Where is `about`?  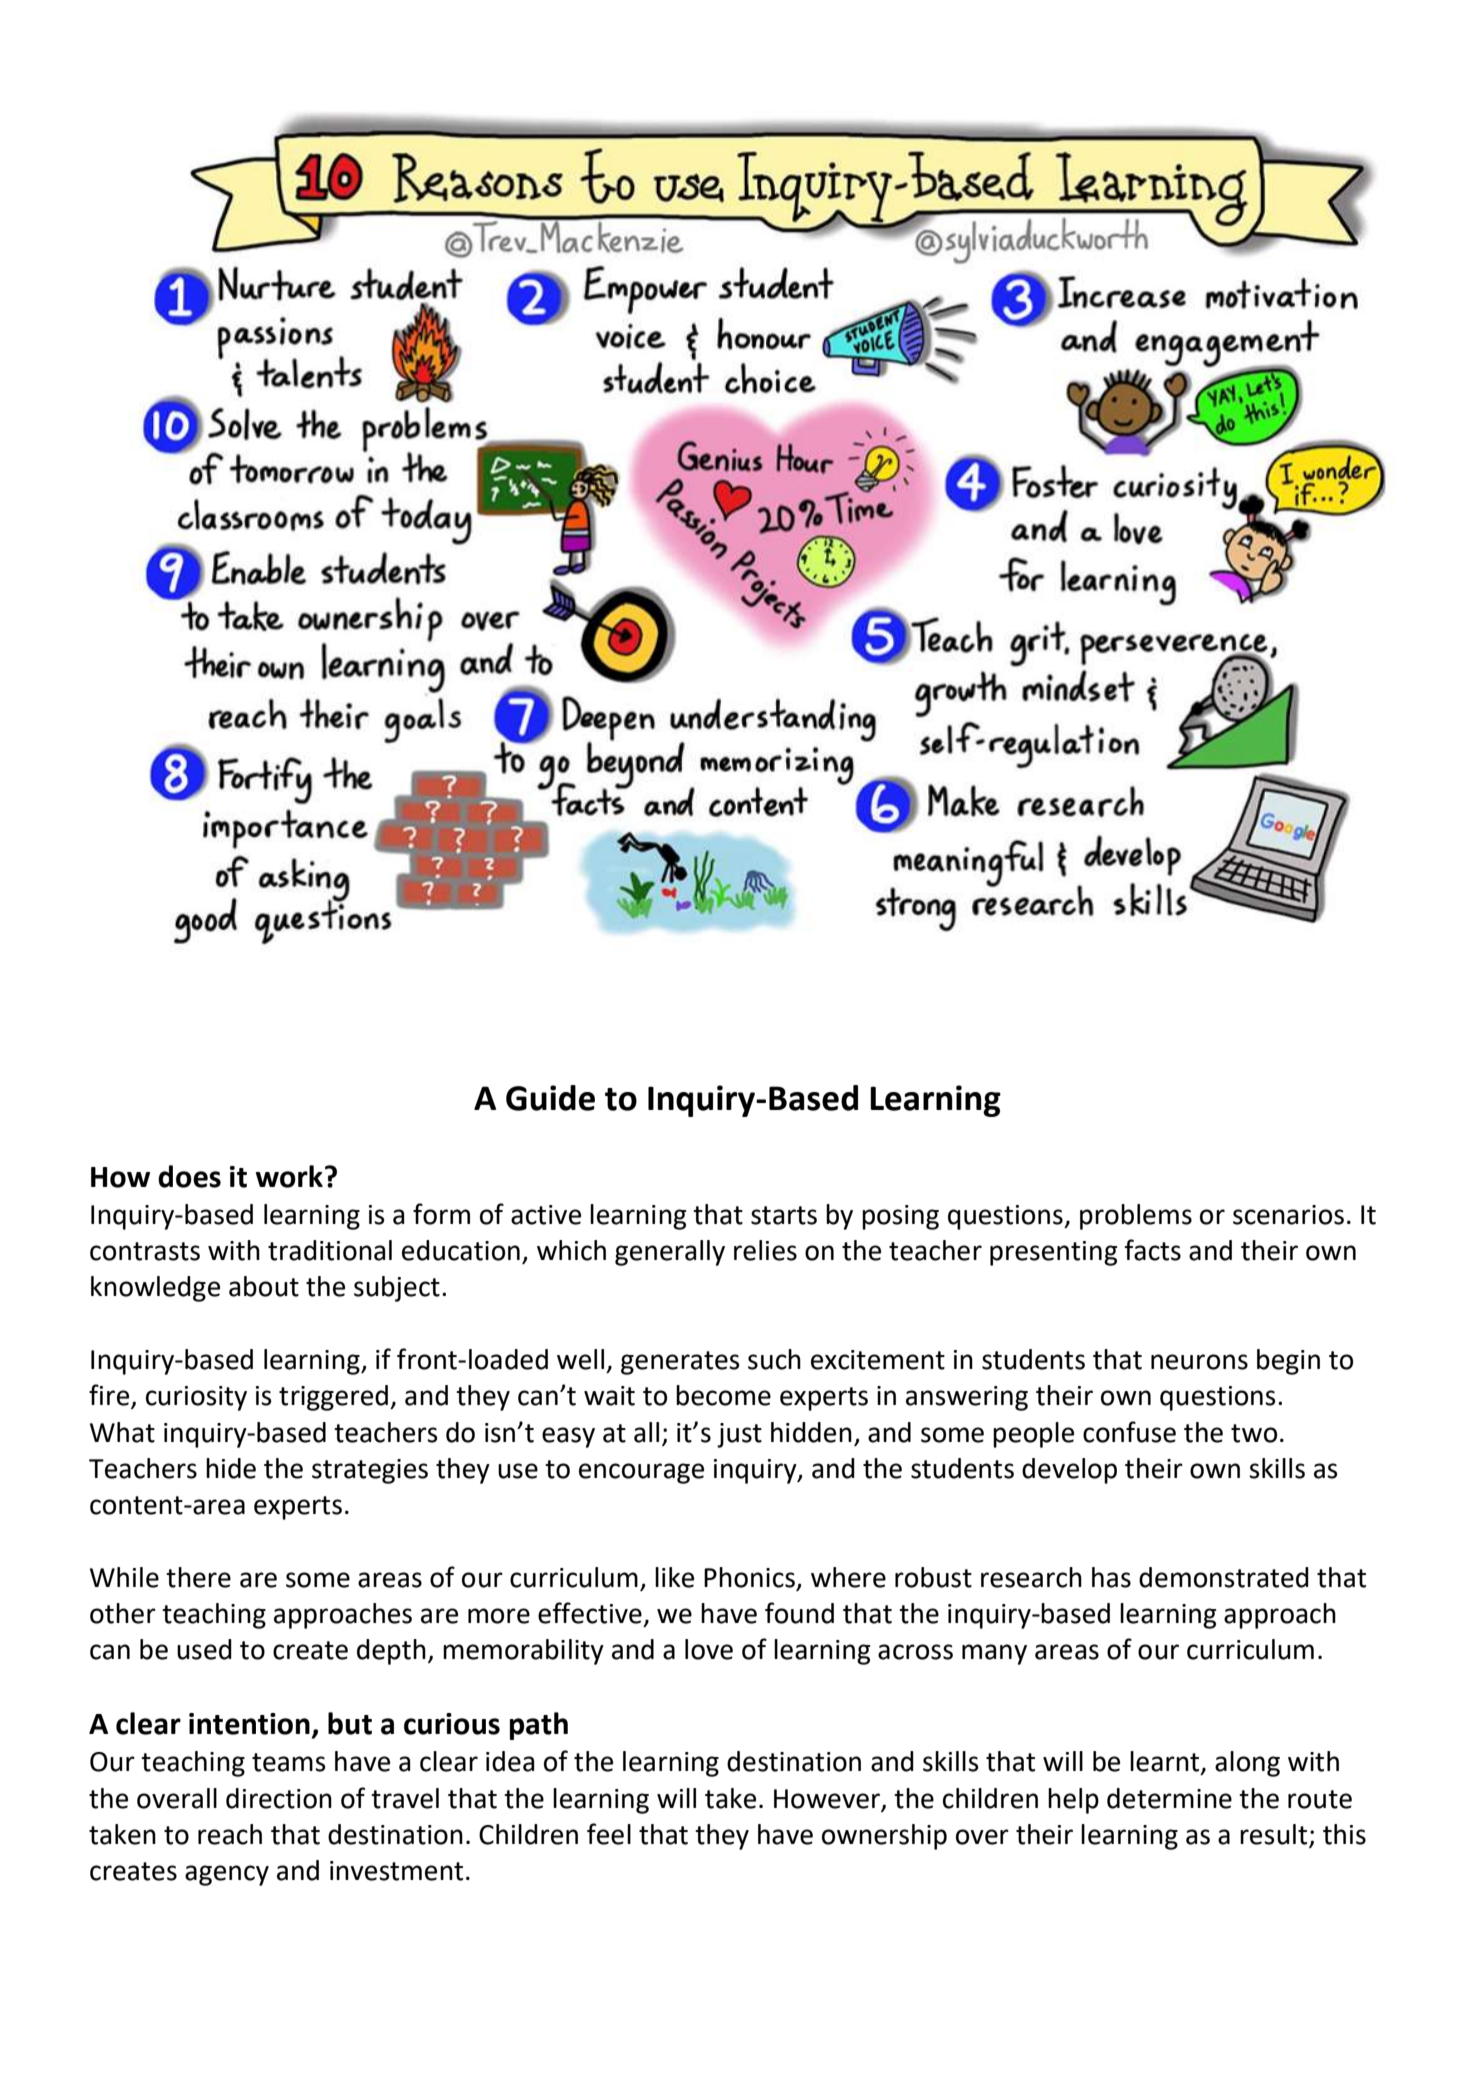 about is located at coordinates (264, 1286).
